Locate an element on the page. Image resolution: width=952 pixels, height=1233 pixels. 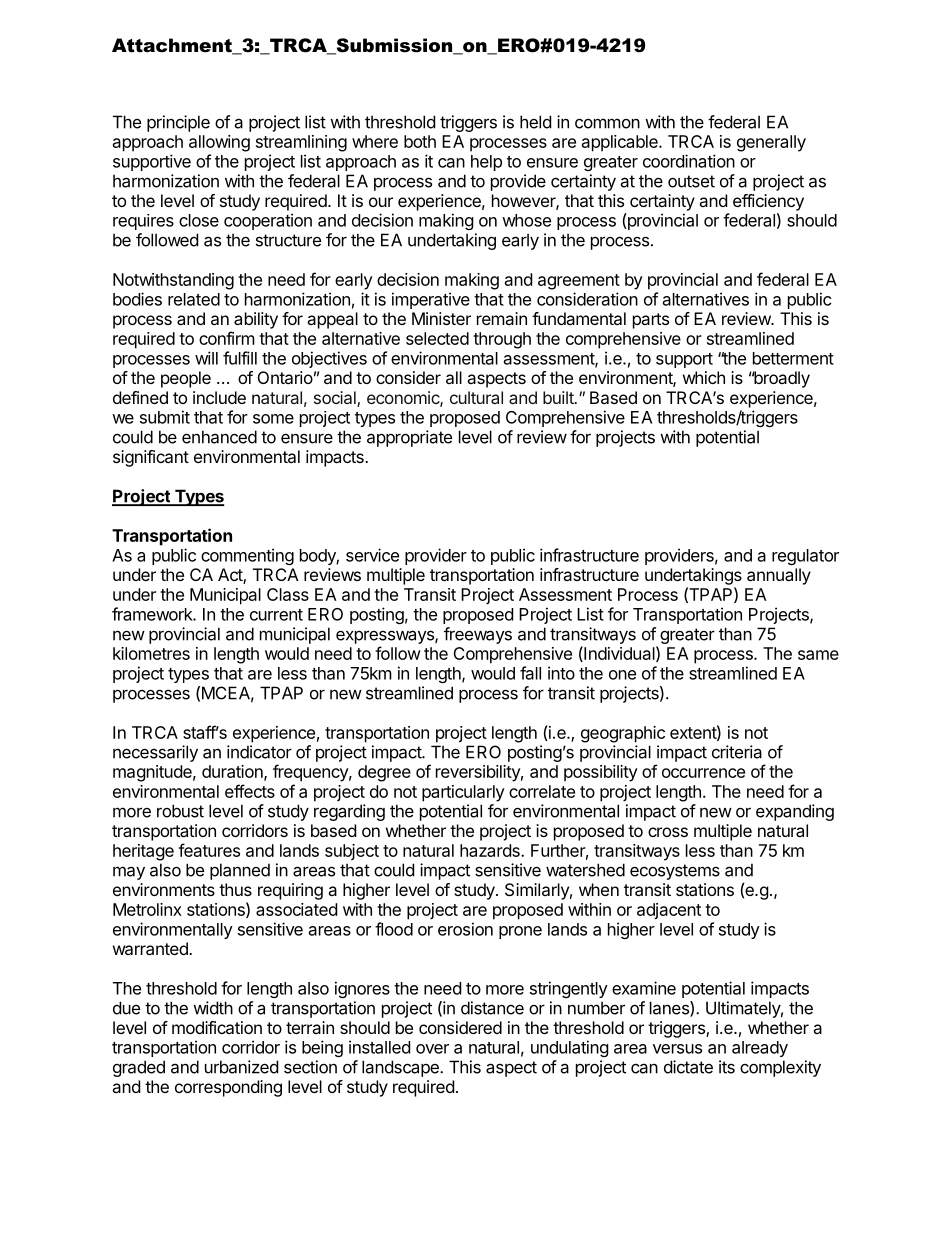
allowing is located at coordinates (219, 143).
